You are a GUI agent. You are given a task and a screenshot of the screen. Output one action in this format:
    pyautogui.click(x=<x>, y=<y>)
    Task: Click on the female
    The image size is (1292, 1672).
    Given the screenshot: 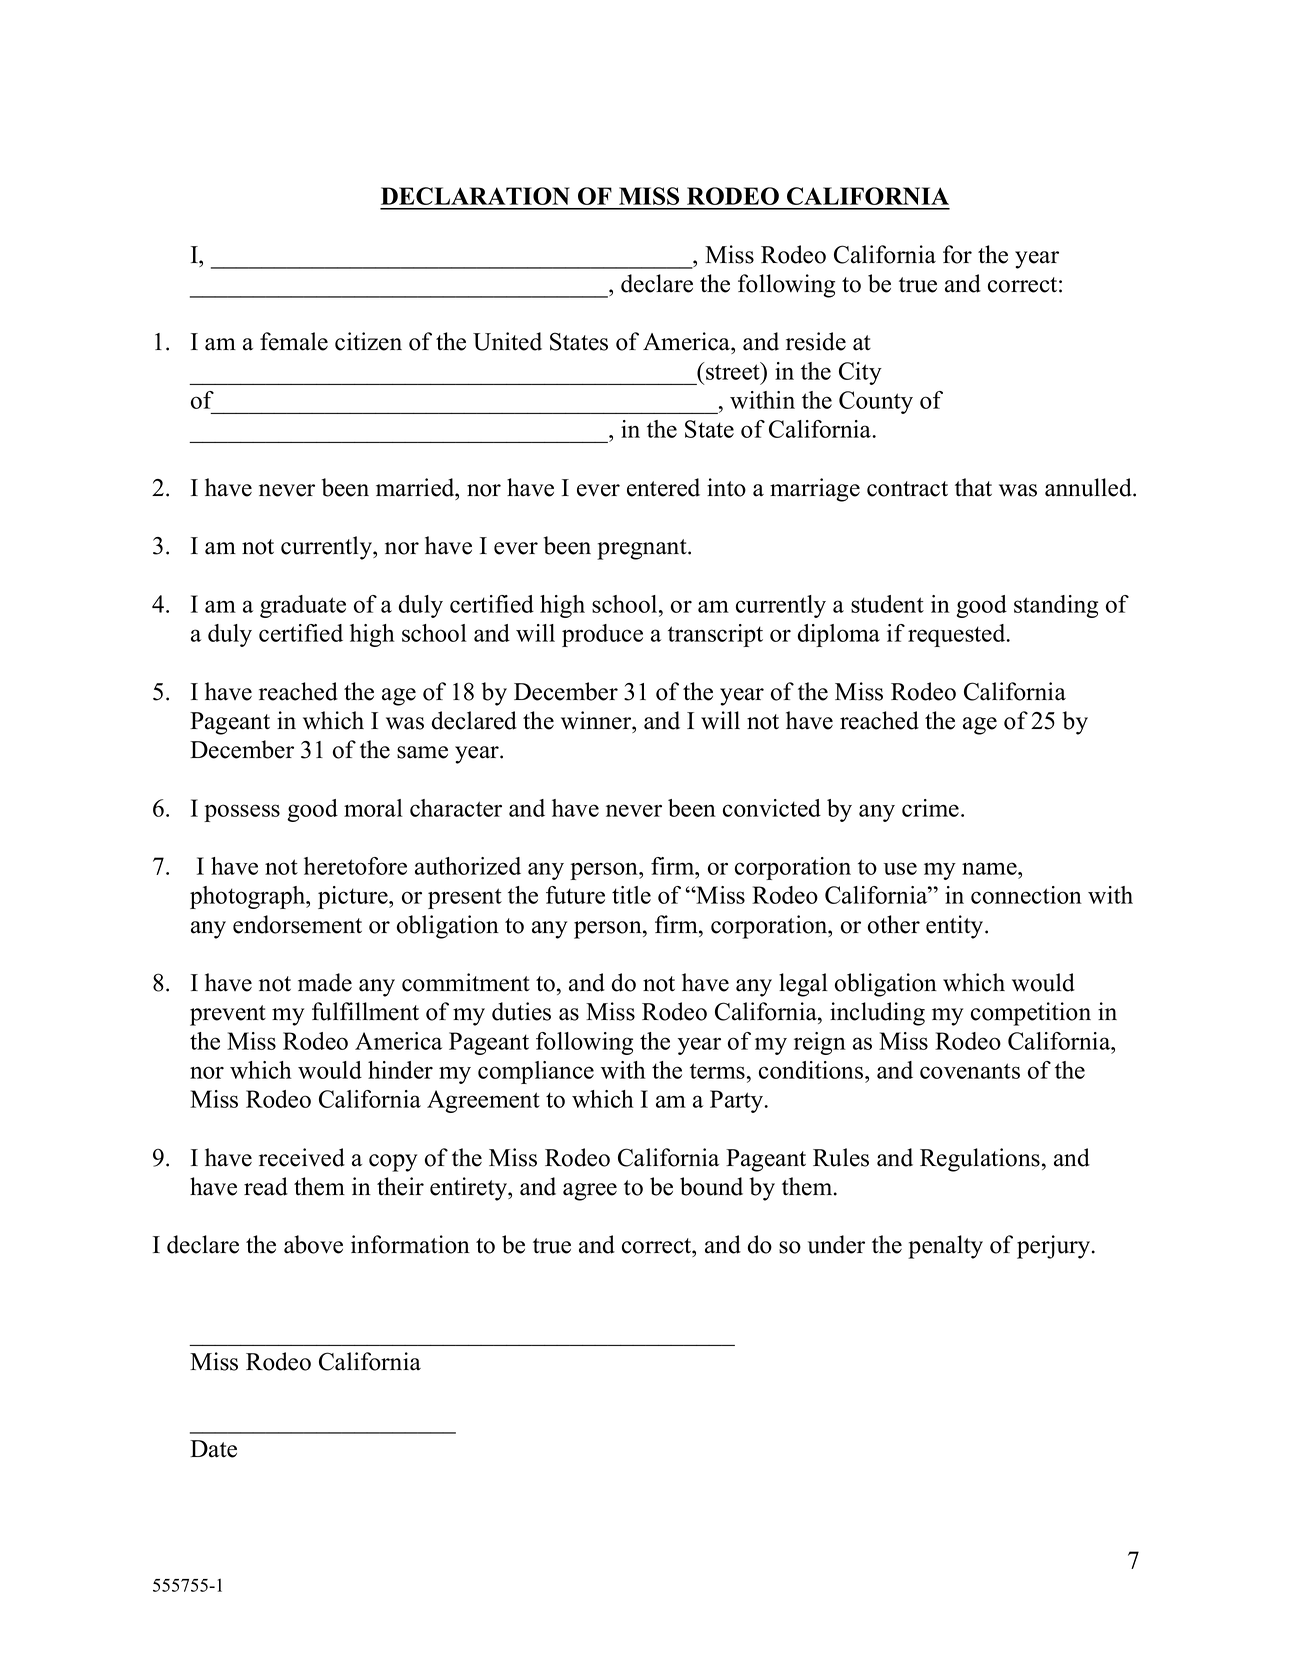 What is the action you would take?
    pyautogui.click(x=294, y=341)
